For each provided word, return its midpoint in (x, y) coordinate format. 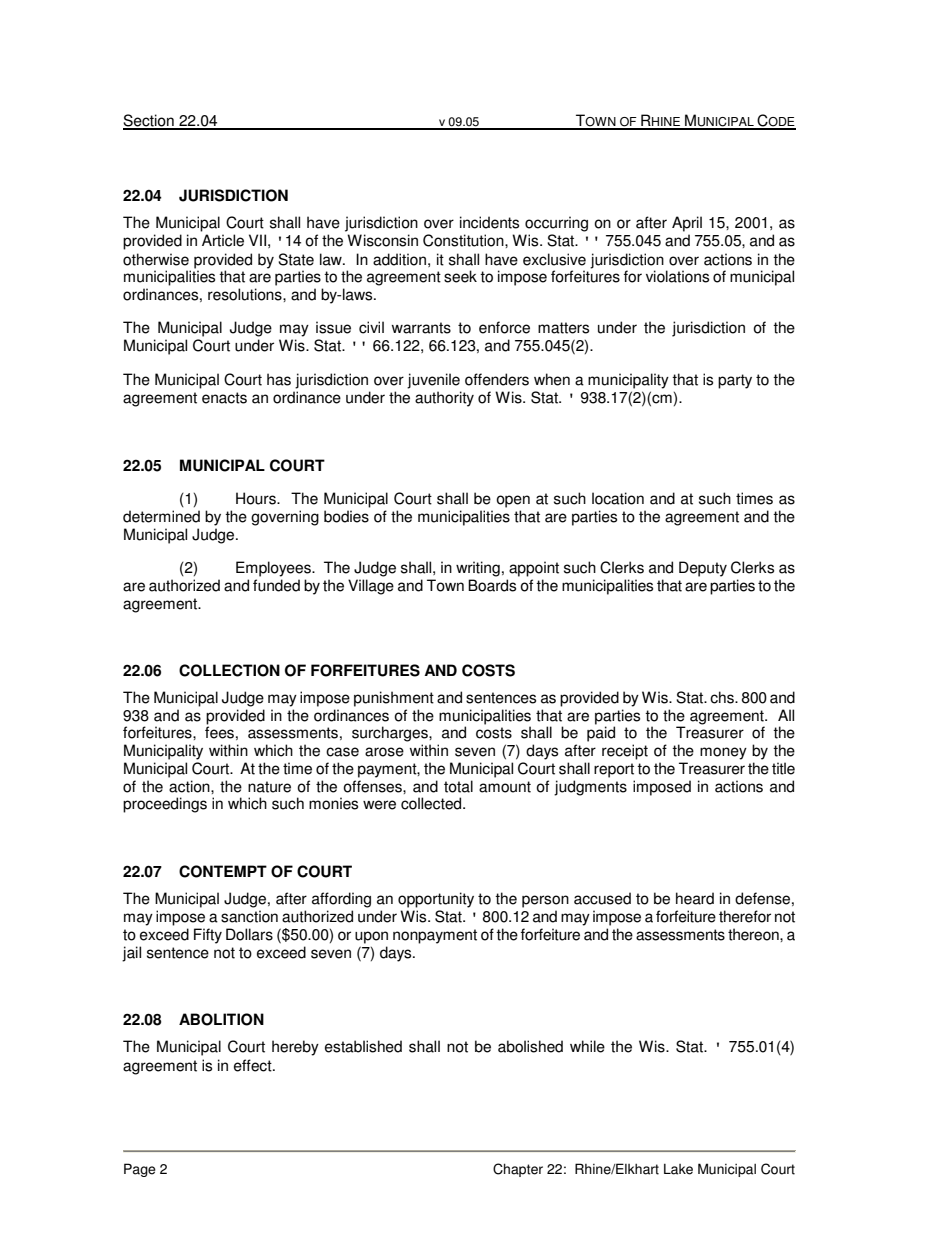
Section (149, 121)
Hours (257, 498)
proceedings (165, 805)
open (513, 501)
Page (140, 1170)
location (618, 498)
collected (432, 803)
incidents (489, 222)
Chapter (518, 1170)
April (687, 224)
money (723, 753)
